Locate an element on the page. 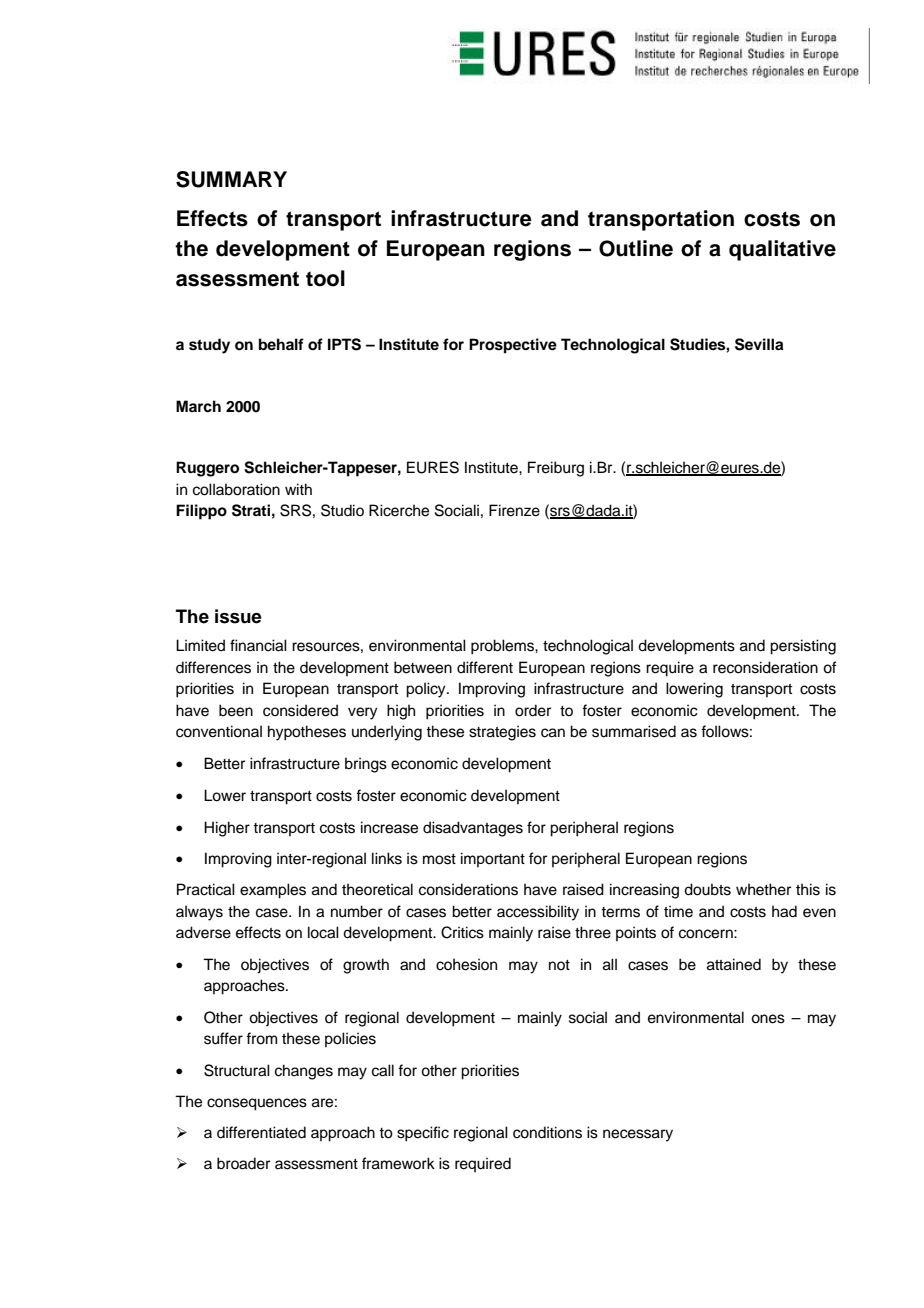  behalf is located at coordinates (281, 344).
